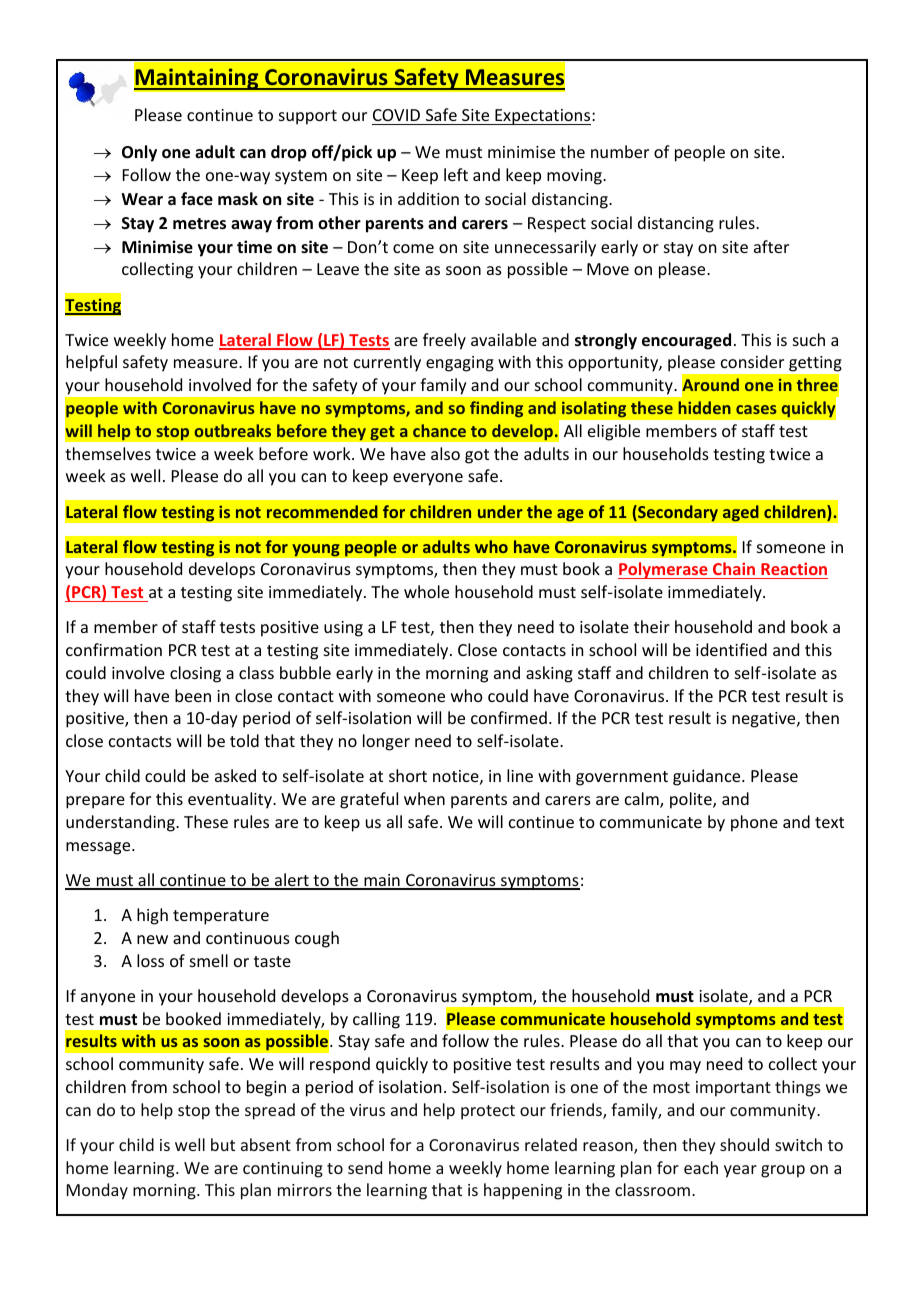 This screenshot has width=924, height=1308. What do you see at coordinates (740, 1171) in the screenshot?
I see `year` at bounding box center [740, 1171].
